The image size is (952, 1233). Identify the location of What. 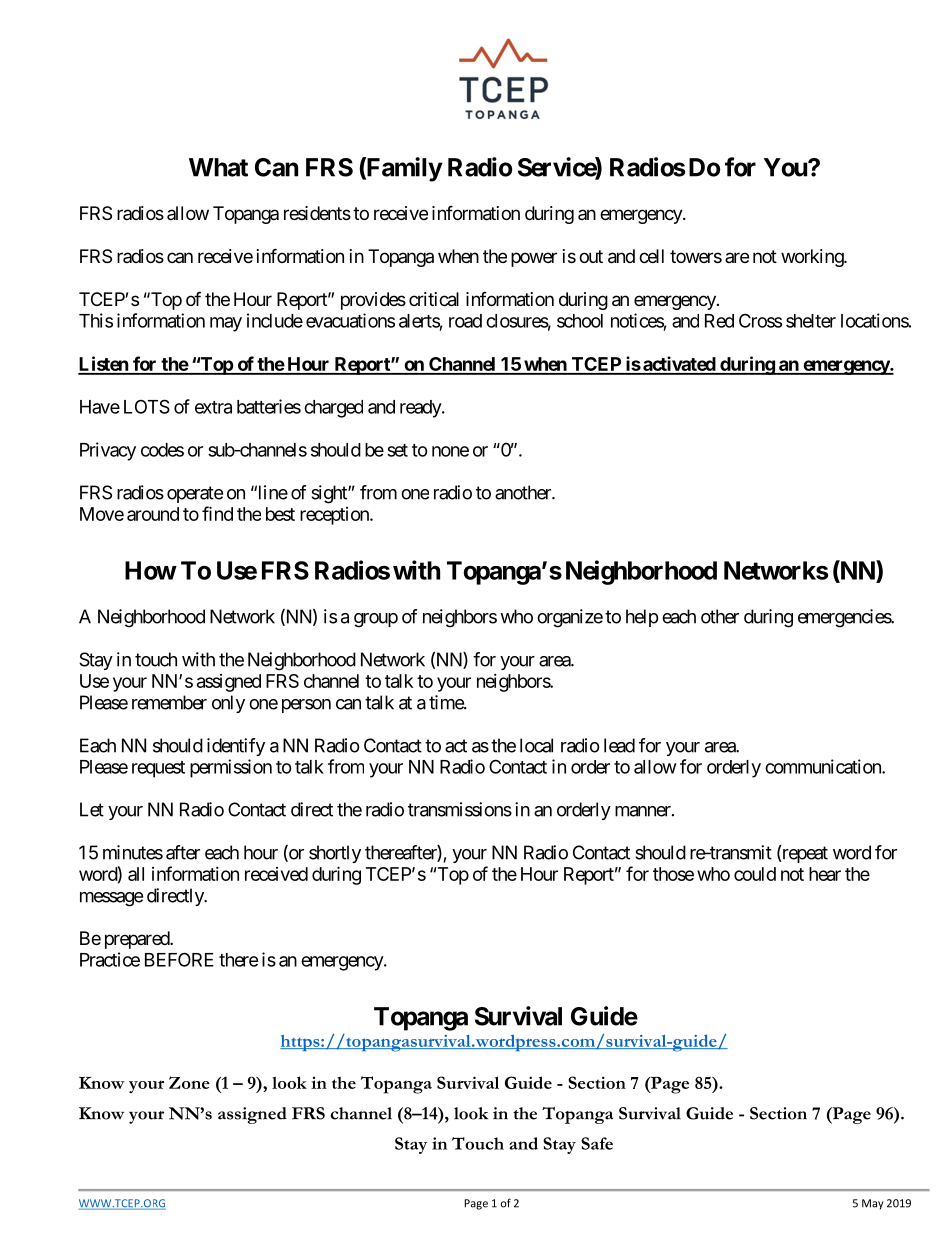
(218, 167).
